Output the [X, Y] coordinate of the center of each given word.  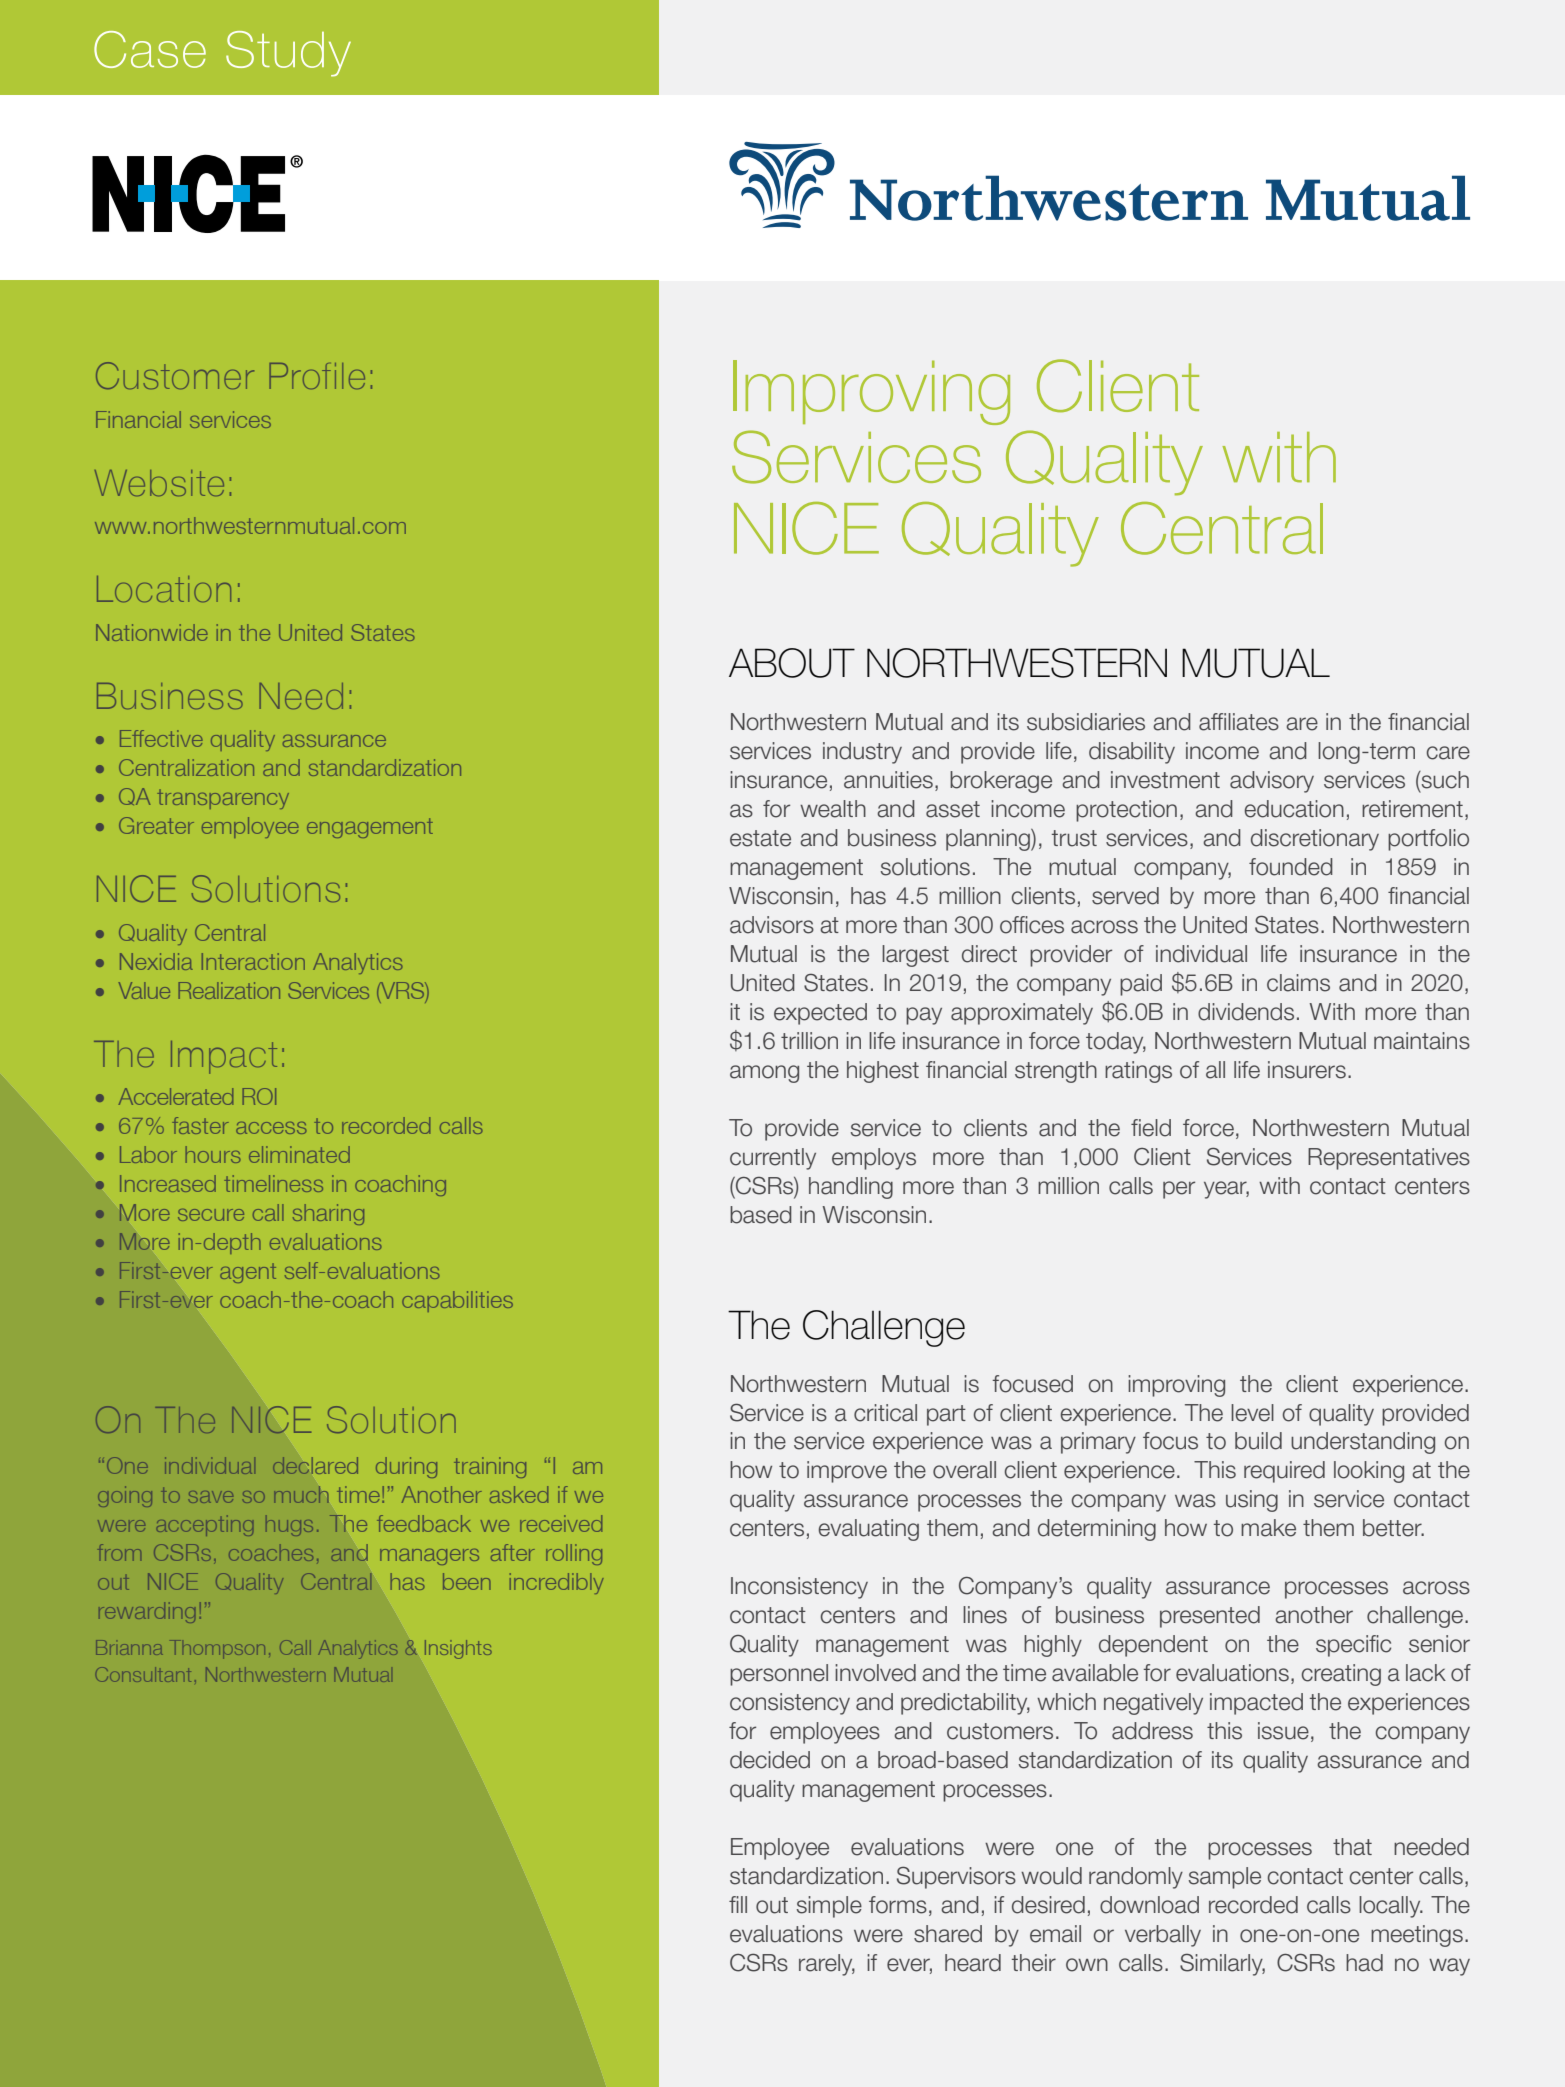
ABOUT [792, 663]
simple [829, 1907]
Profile [317, 376]
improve [847, 1472]
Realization [229, 990]
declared [315, 1465]
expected [820, 1014]
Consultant [143, 1674]
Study [288, 54]
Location [164, 589]
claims [1298, 983]
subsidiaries [1086, 722]
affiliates [1239, 722]
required [1284, 1472]
